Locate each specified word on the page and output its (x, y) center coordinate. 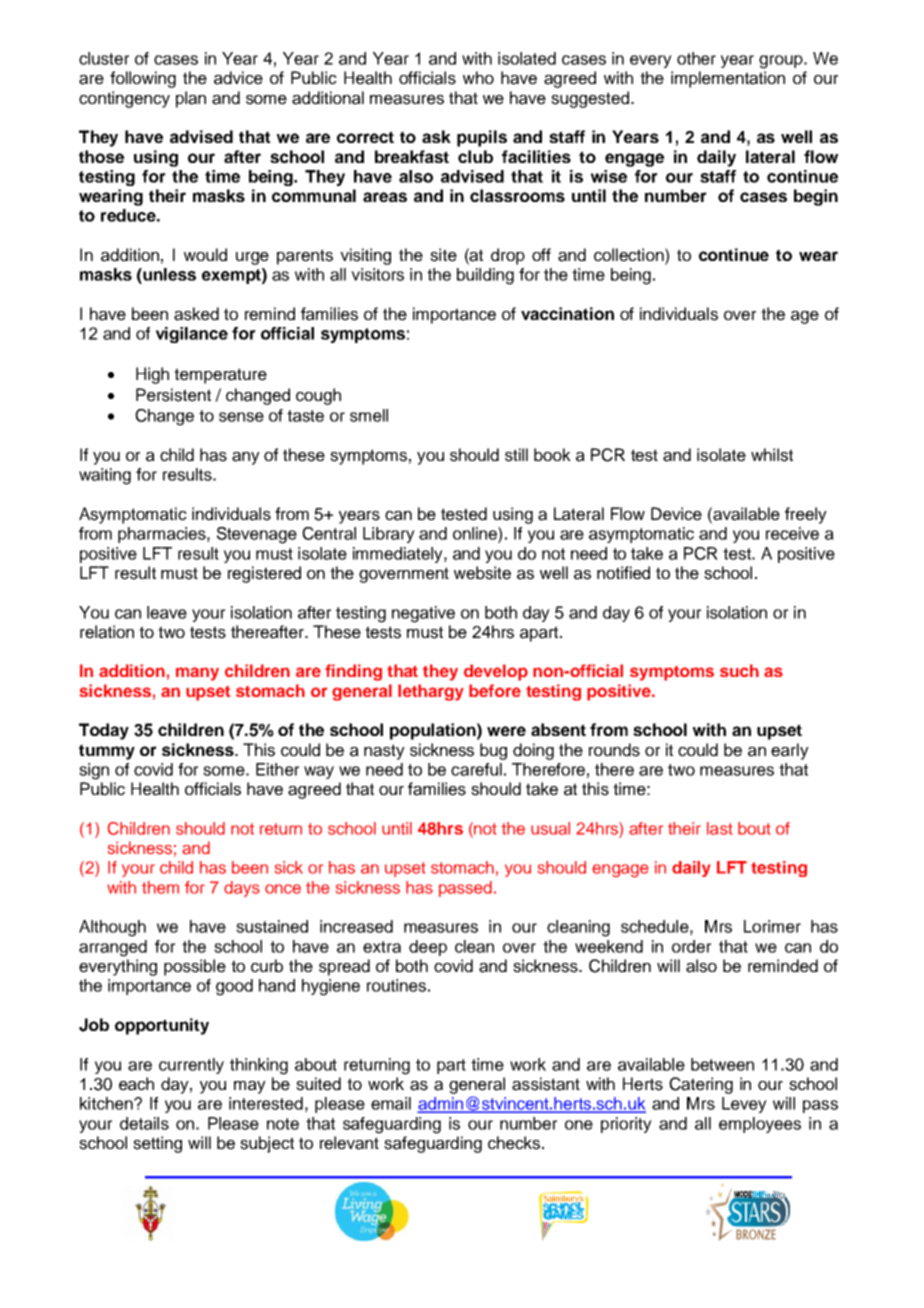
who (478, 77)
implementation (728, 79)
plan (191, 99)
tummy (107, 752)
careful (476, 769)
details (144, 1123)
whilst (772, 455)
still (516, 455)
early (790, 751)
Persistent (173, 395)
